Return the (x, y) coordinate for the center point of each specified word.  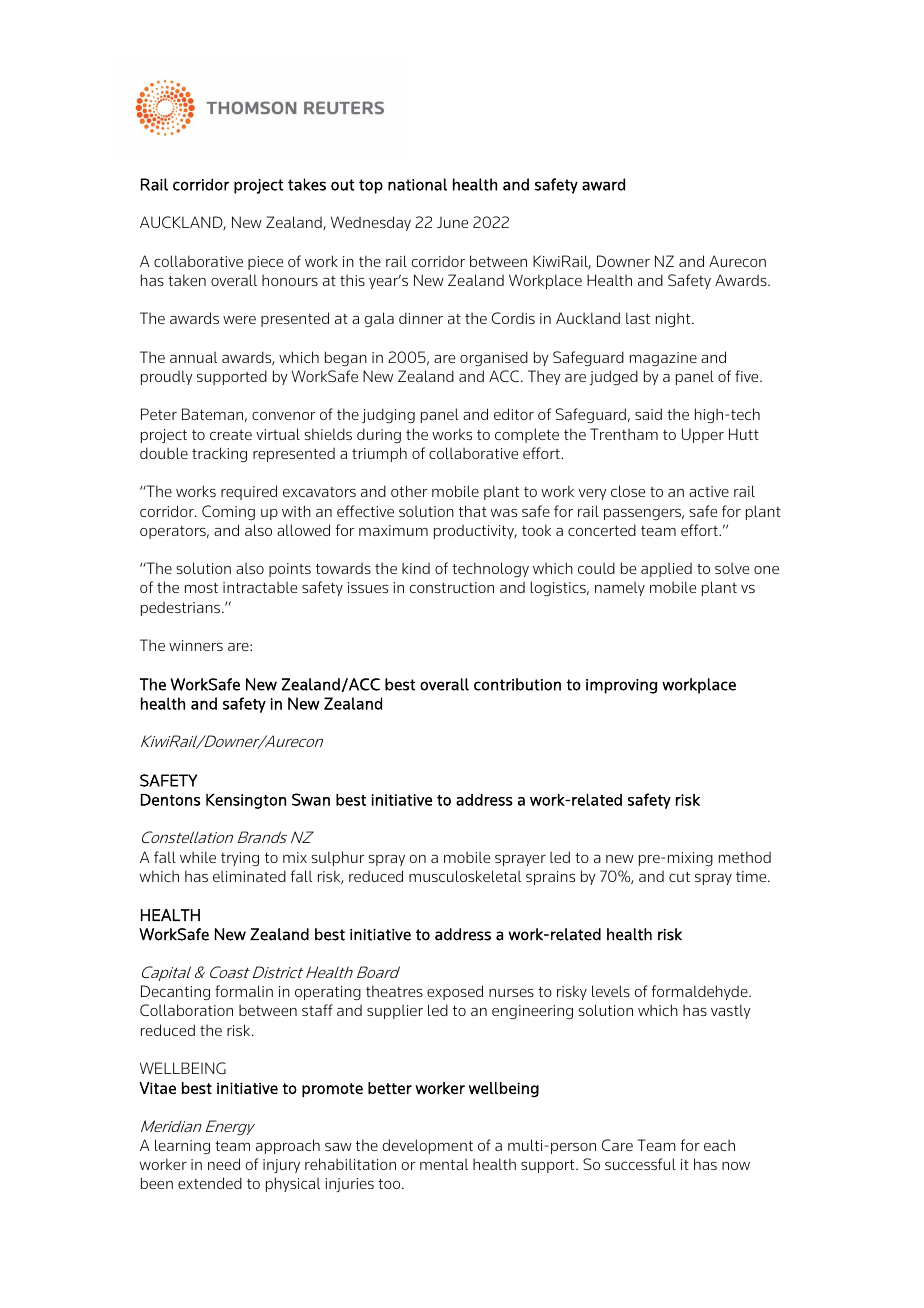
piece (265, 263)
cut (679, 877)
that (473, 511)
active (709, 491)
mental (444, 1164)
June (452, 222)
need (224, 1164)
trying (240, 859)
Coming (228, 512)
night (674, 319)
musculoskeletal (465, 876)
